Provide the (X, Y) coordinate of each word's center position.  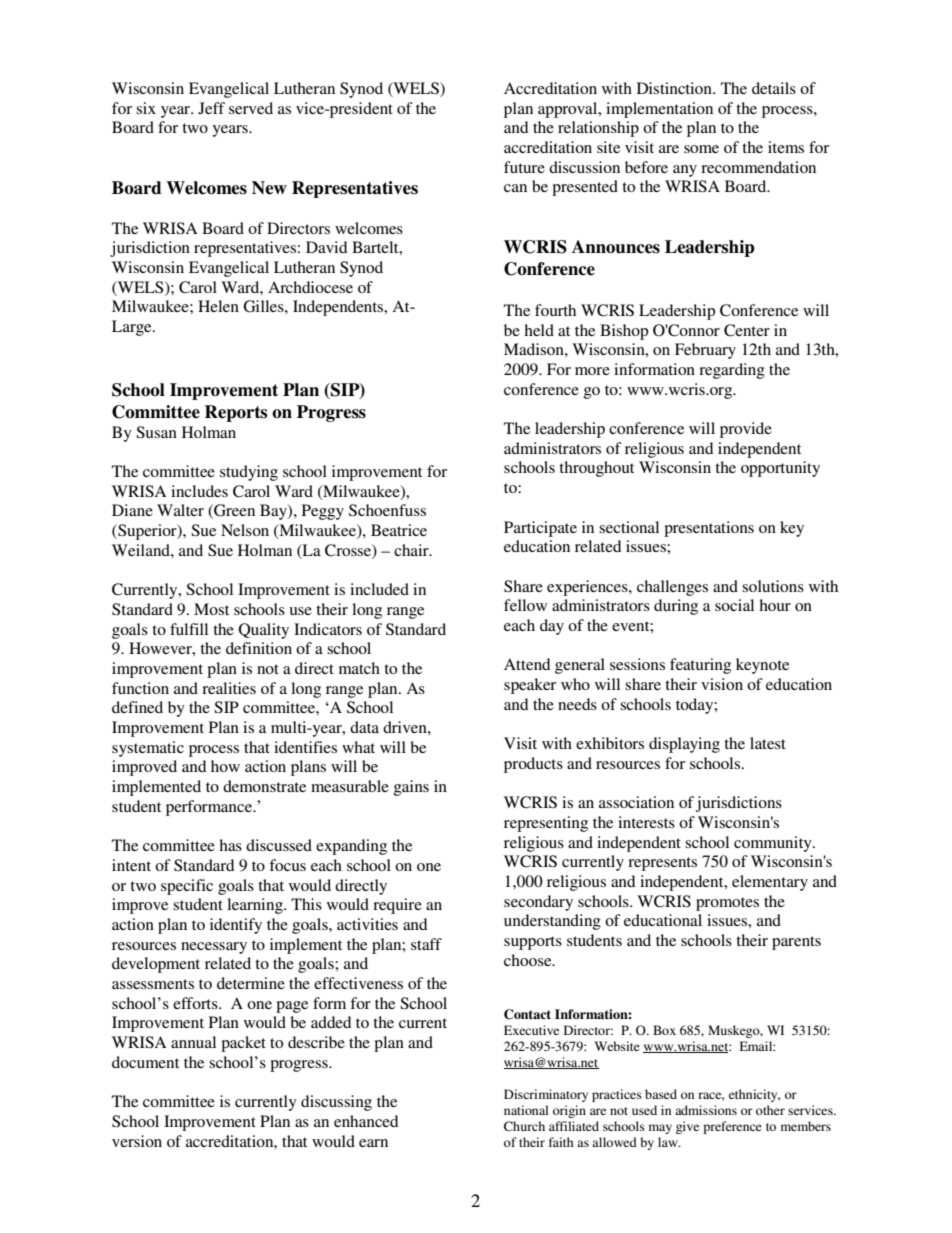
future (524, 167)
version (137, 1141)
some (701, 149)
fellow (525, 605)
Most (211, 609)
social (734, 605)
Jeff (211, 108)
